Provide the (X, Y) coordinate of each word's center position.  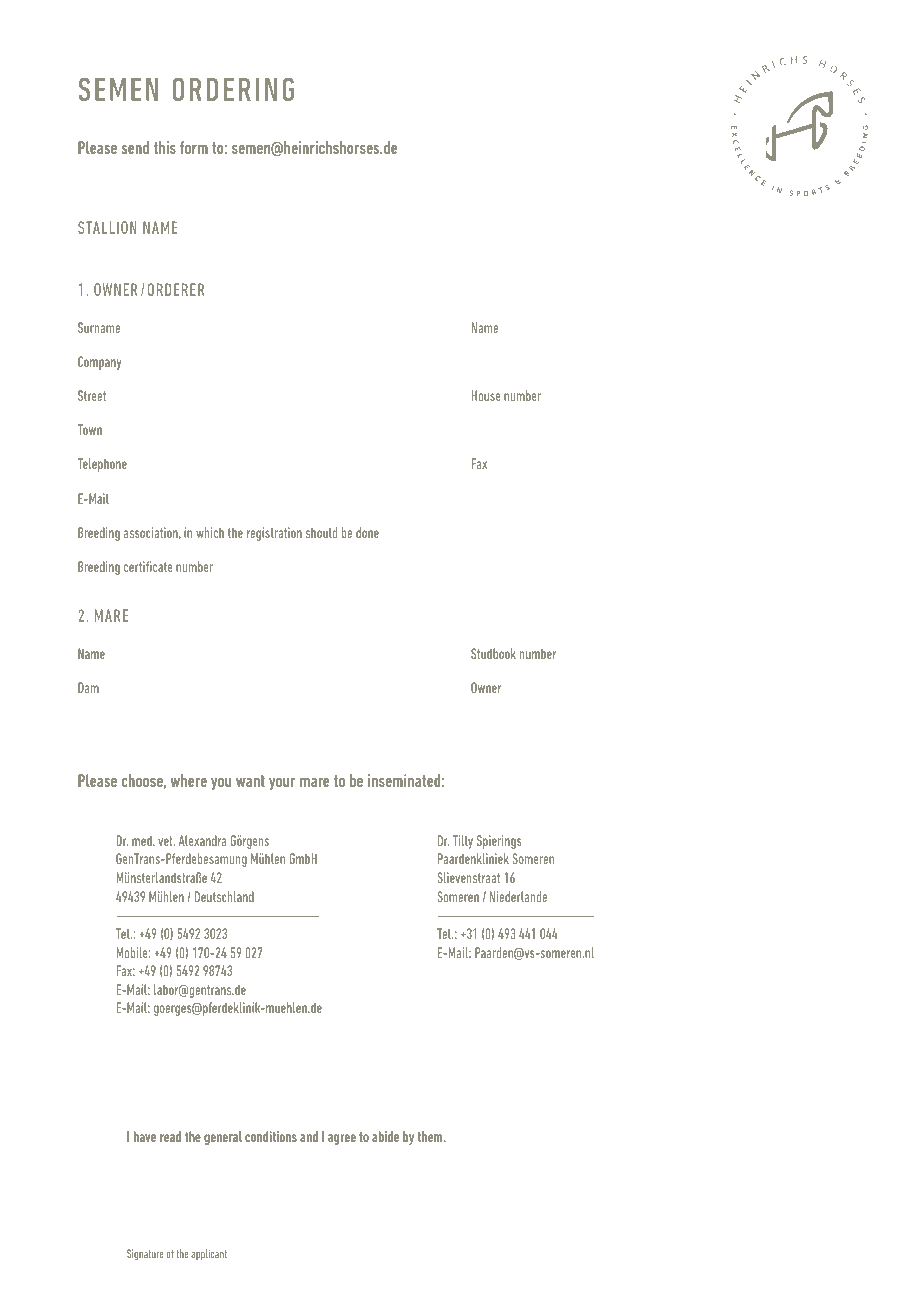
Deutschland (224, 896)
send (135, 147)
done (367, 532)
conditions (271, 1136)
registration (274, 534)
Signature (145, 1254)
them (431, 1136)
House (486, 395)
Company (99, 363)
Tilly (463, 842)
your (282, 784)
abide (385, 1136)
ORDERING (233, 89)
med (143, 840)
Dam (88, 687)
